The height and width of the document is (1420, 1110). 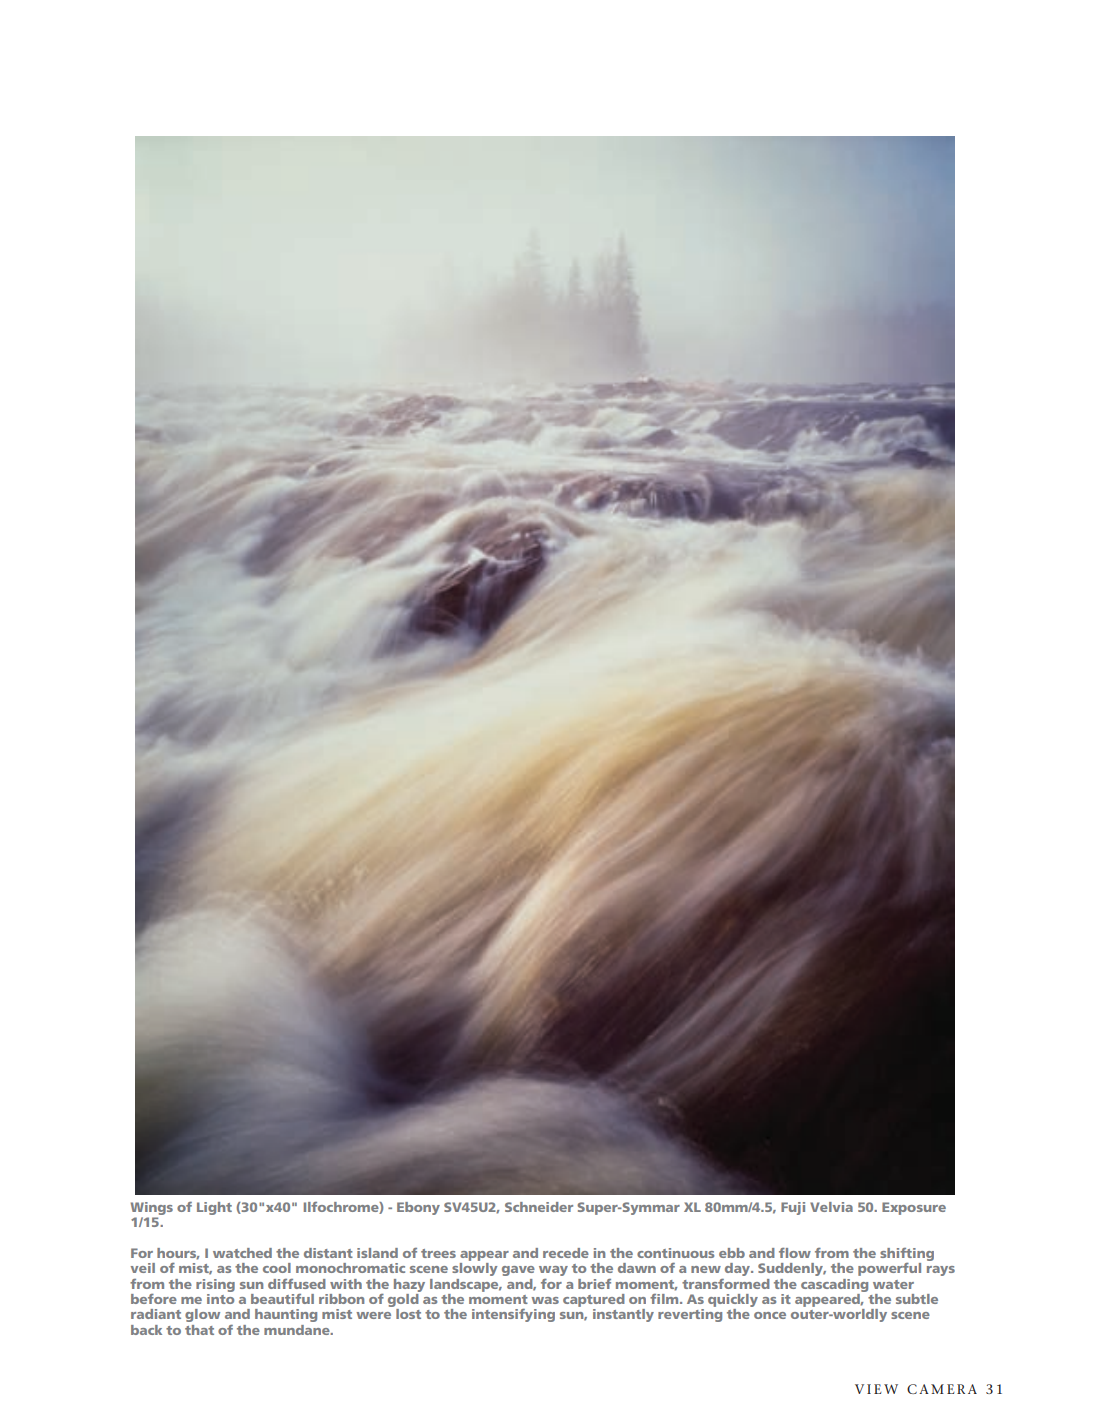 I want to click on VIEW, so click(x=876, y=1389).
